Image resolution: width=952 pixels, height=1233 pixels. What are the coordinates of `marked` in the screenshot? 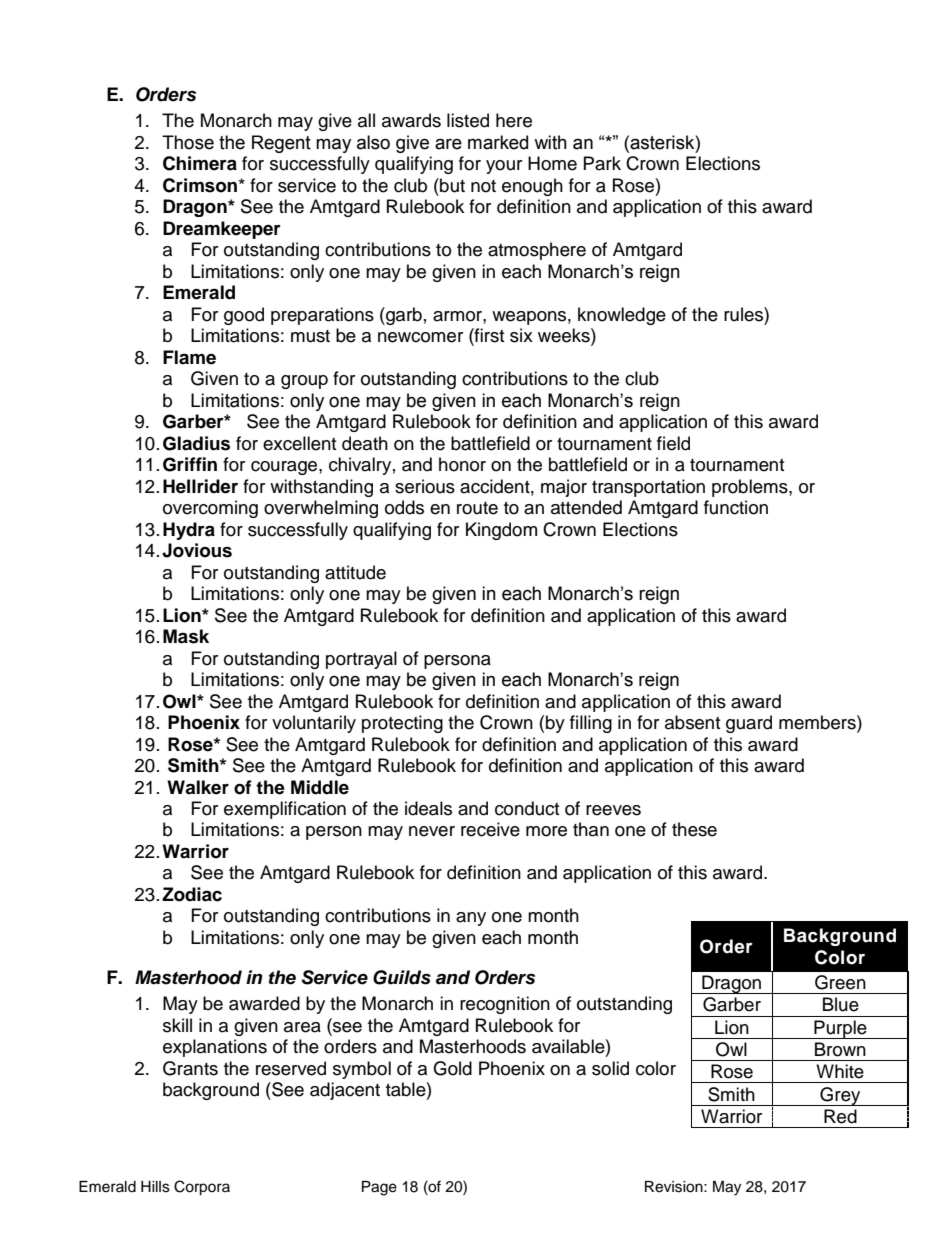 It's located at (498, 142).
